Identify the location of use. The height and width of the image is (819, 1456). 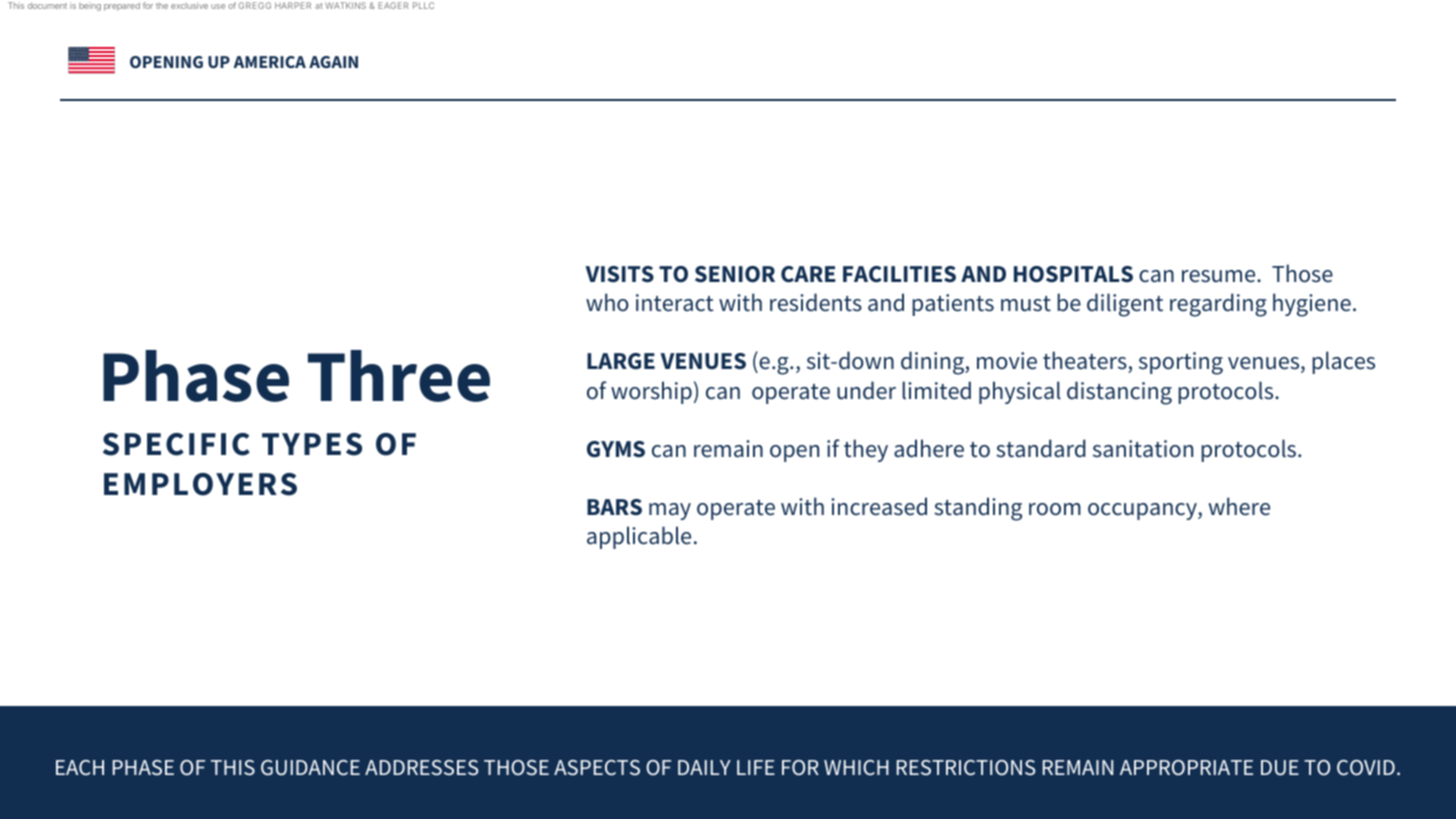
(218, 6).
